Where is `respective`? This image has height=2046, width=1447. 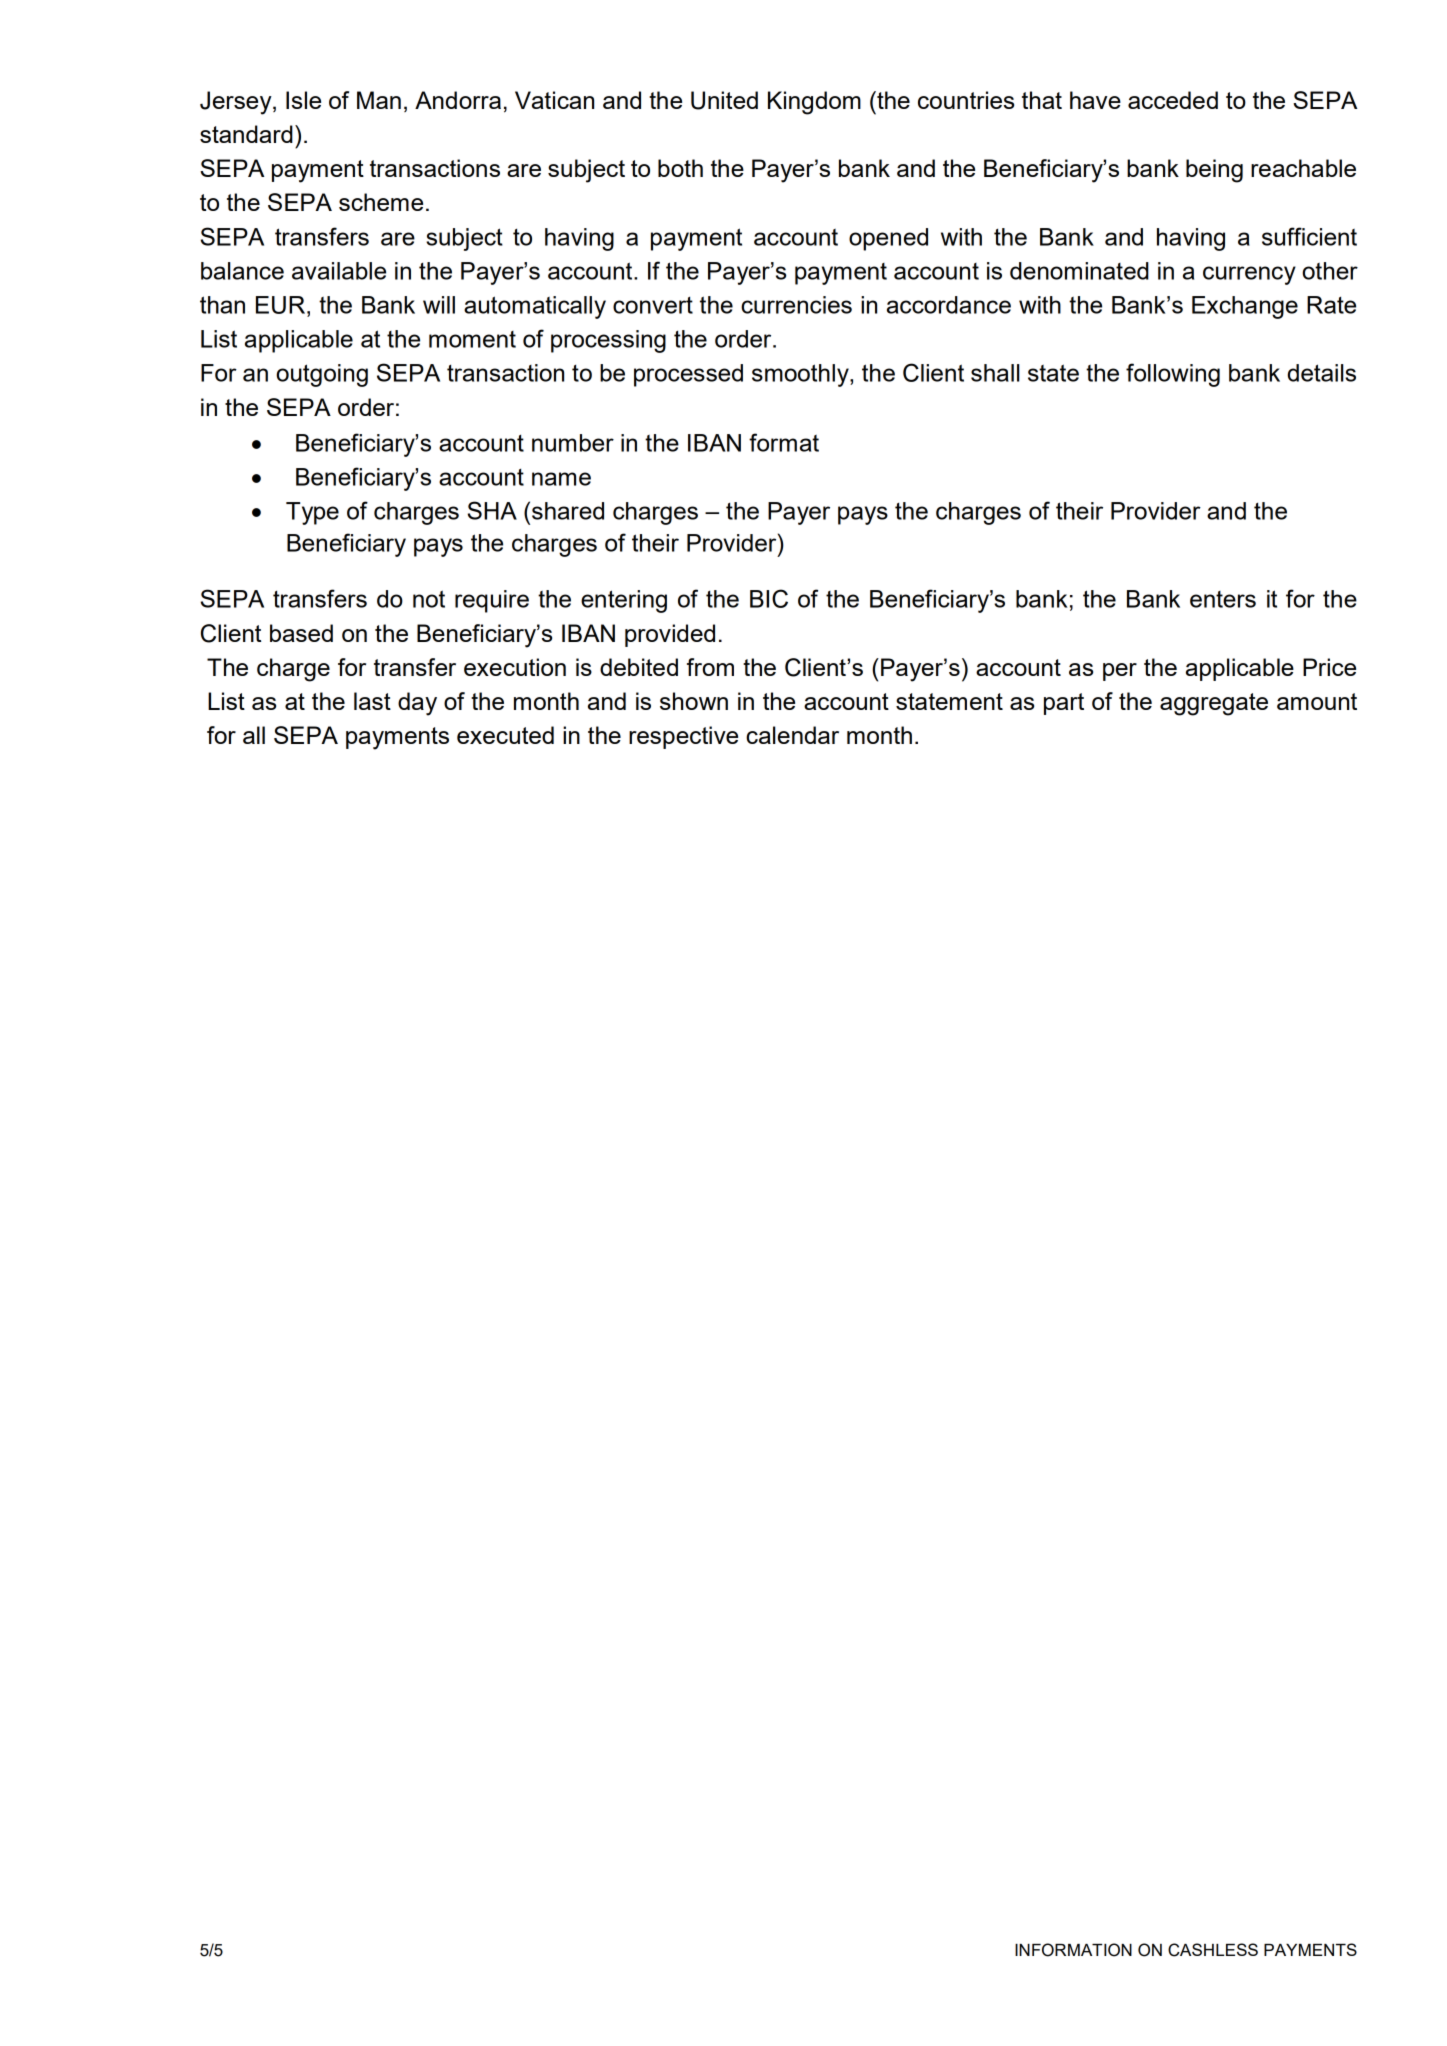 respective is located at coordinates (683, 737).
